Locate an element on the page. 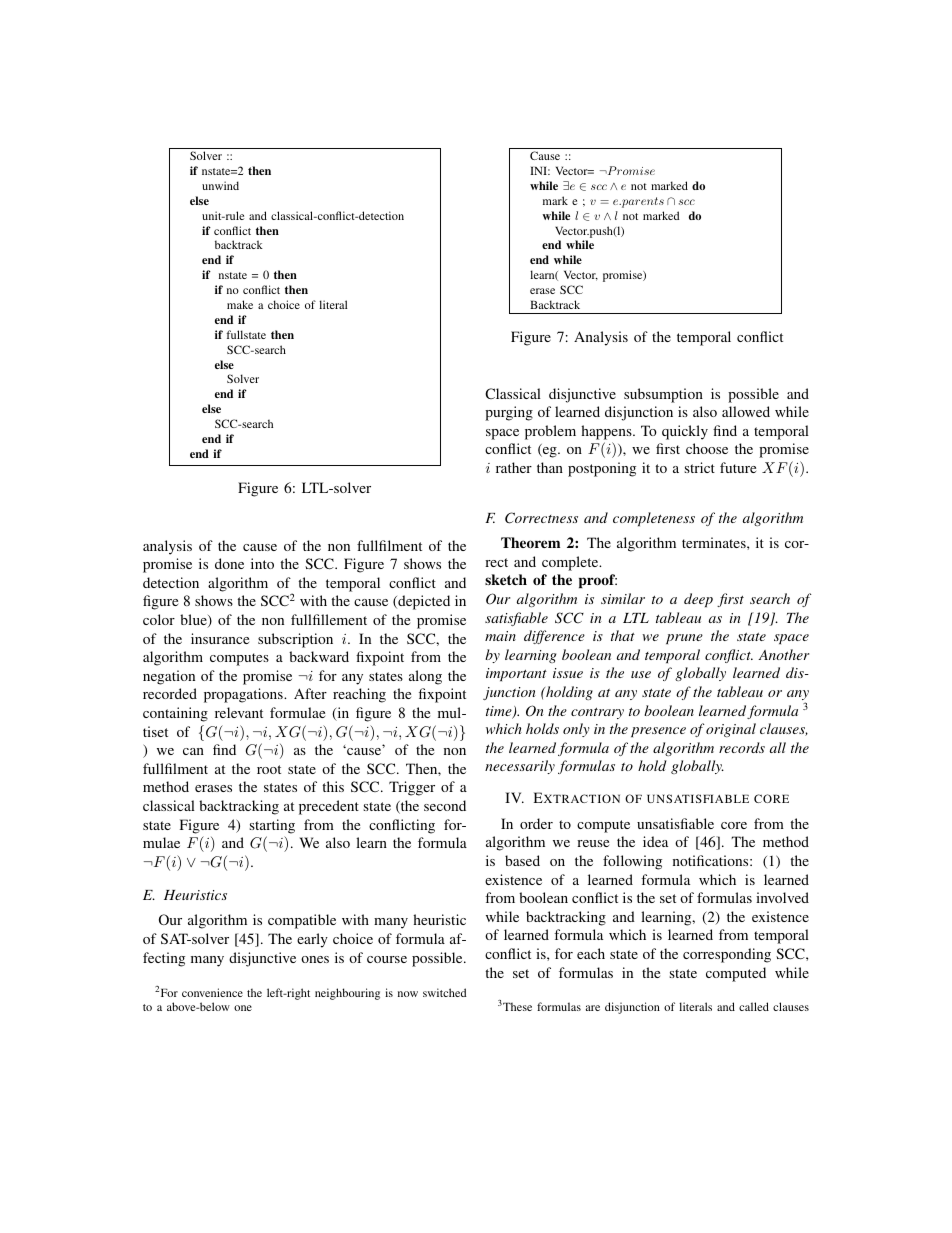 The width and height of the image is (952, 1233). done is located at coordinates (229, 563).
